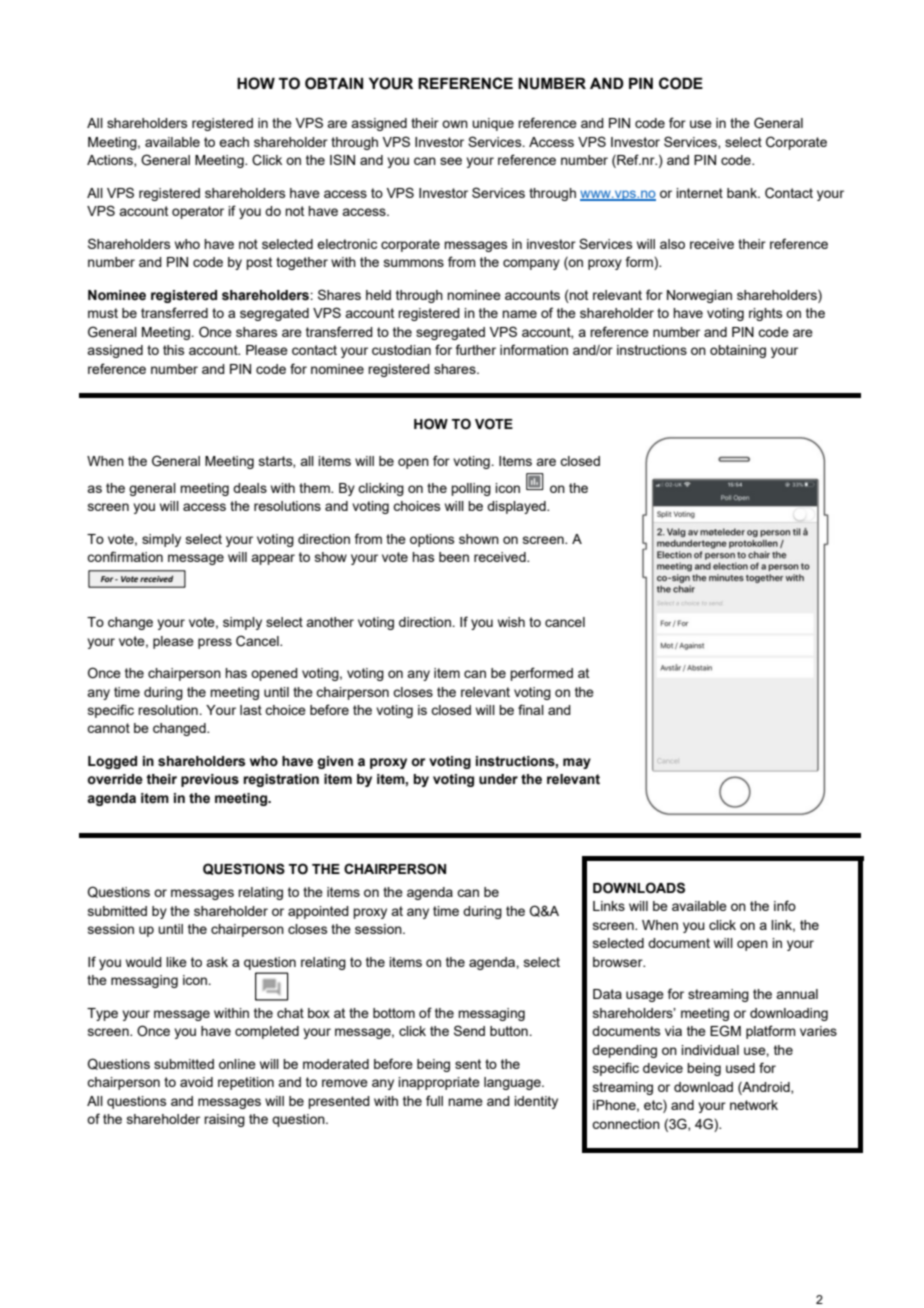  Describe the element at coordinates (754, 1105) in the screenshot. I see `network` at that location.
